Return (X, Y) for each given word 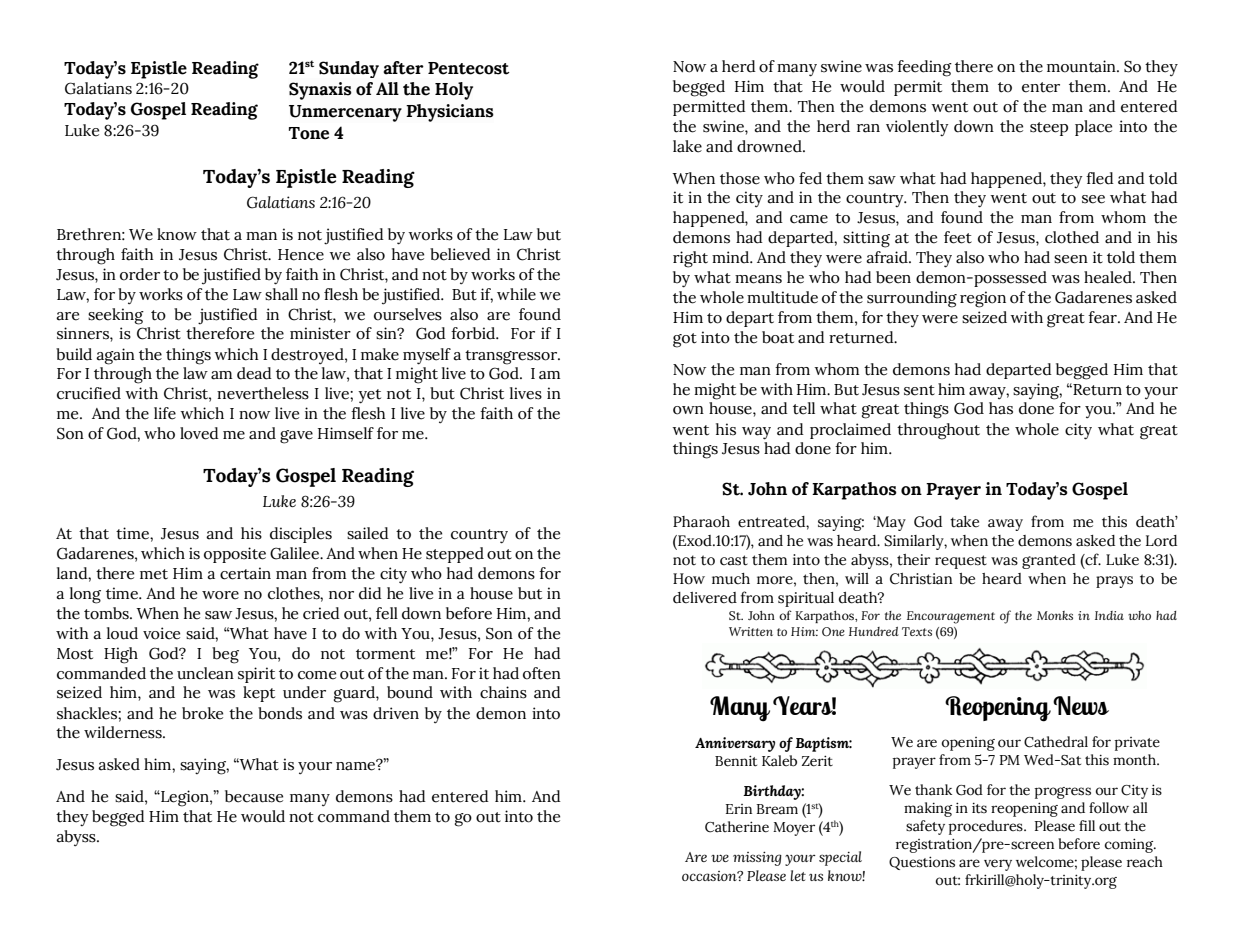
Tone (309, 133)
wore (220, 595)
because (254, 796)
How (689, 579)
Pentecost (469, 68)
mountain (1082, 66)
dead (254, 373)
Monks (1055, 615)
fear (1103, 317)
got (685, 340)
